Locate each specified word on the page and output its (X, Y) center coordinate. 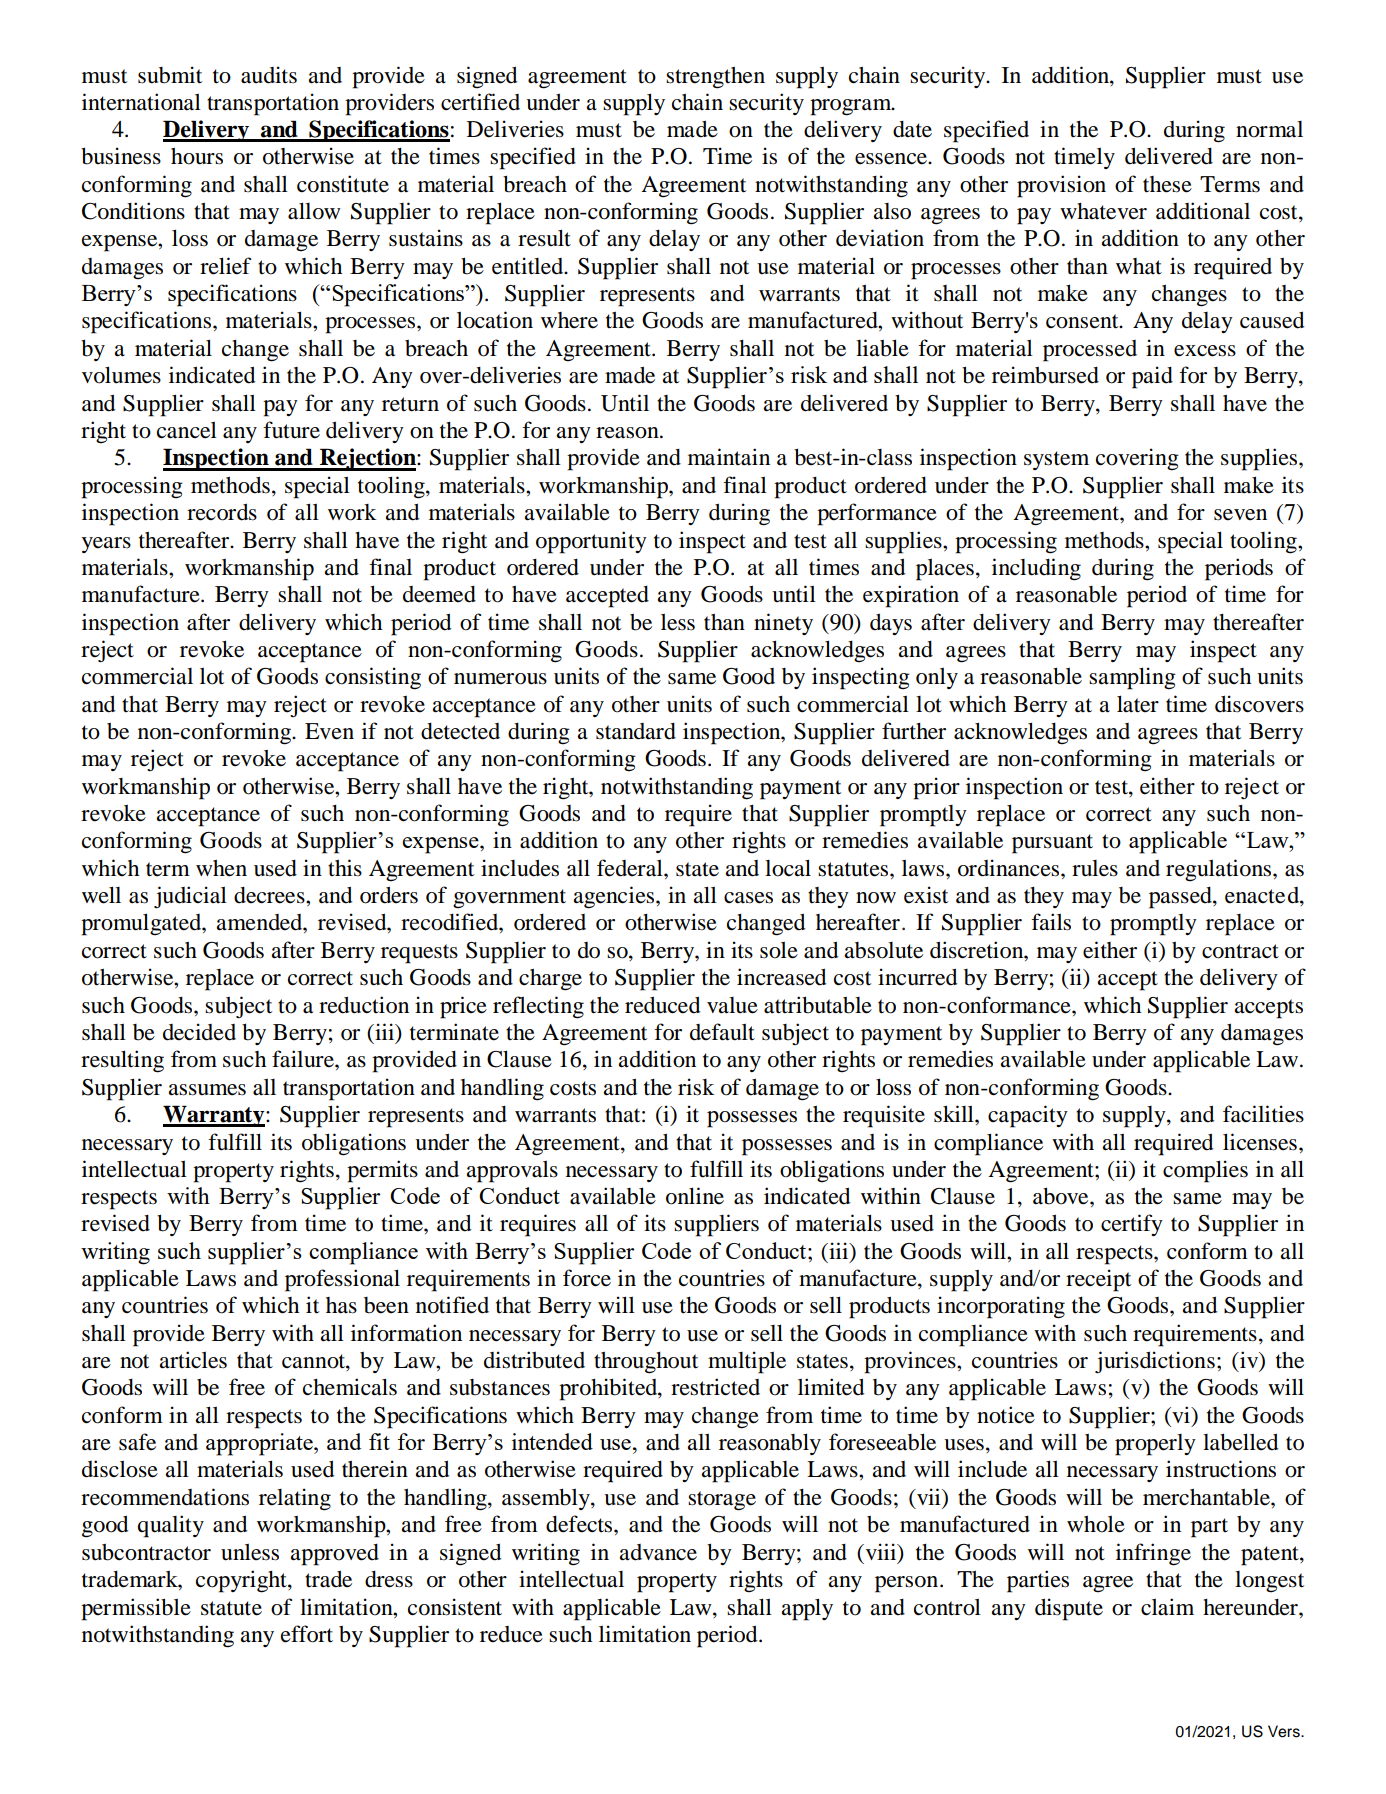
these (1167, 184)
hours (197, 156)
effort (307, 1634)
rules (1095, 868)
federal (631, 868)
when (221, 868)
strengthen (715, 78)
